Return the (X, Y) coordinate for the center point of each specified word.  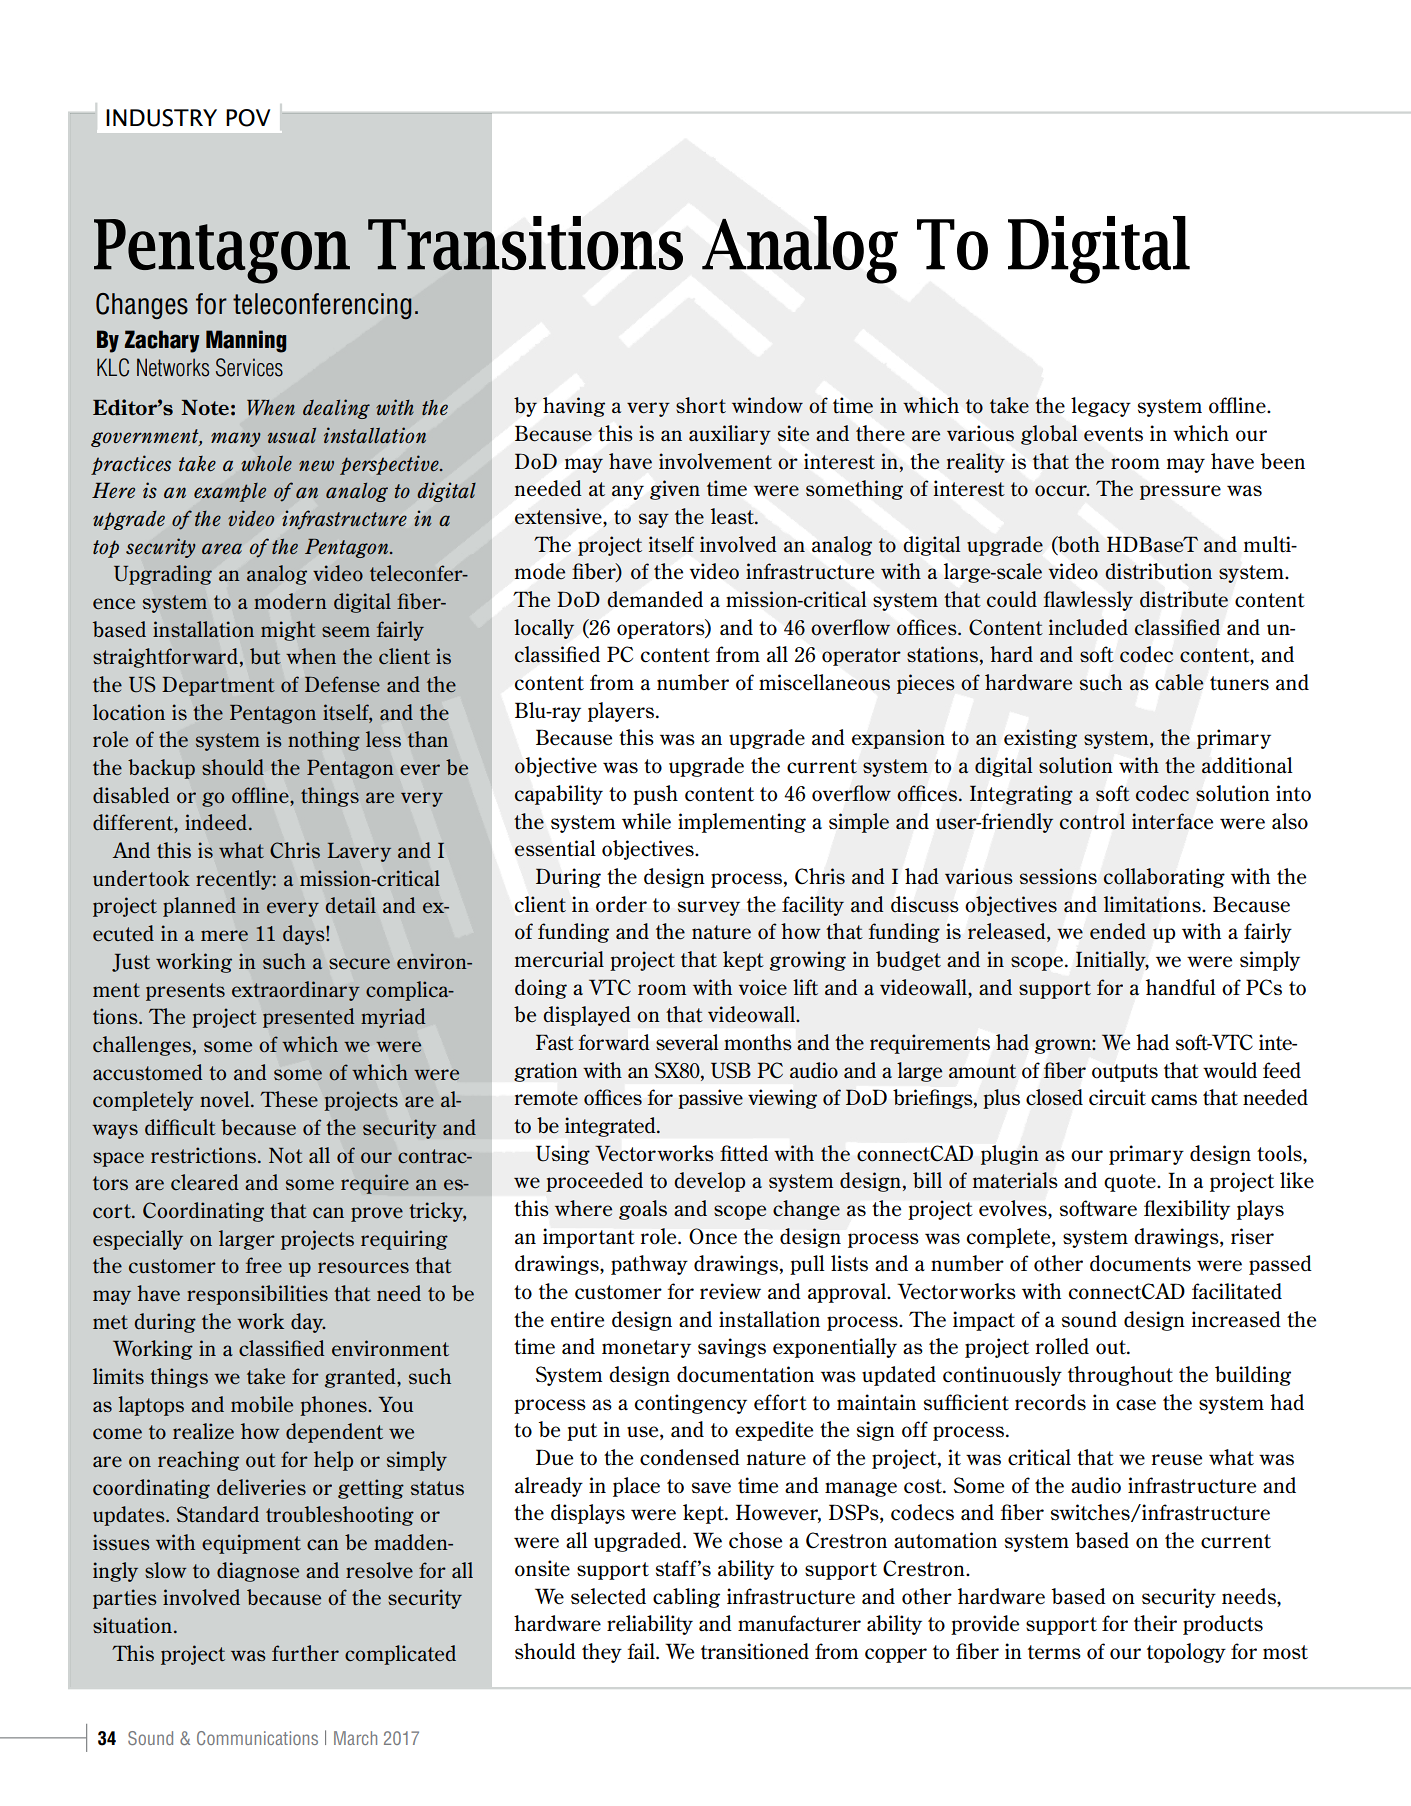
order (621, 904)
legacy (1101, 407)
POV (248, 118)
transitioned (755, 1651)
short (701, 405)
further (305, 1653)
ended (1118, 931)
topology (1186, 1653)
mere (224, 936)
